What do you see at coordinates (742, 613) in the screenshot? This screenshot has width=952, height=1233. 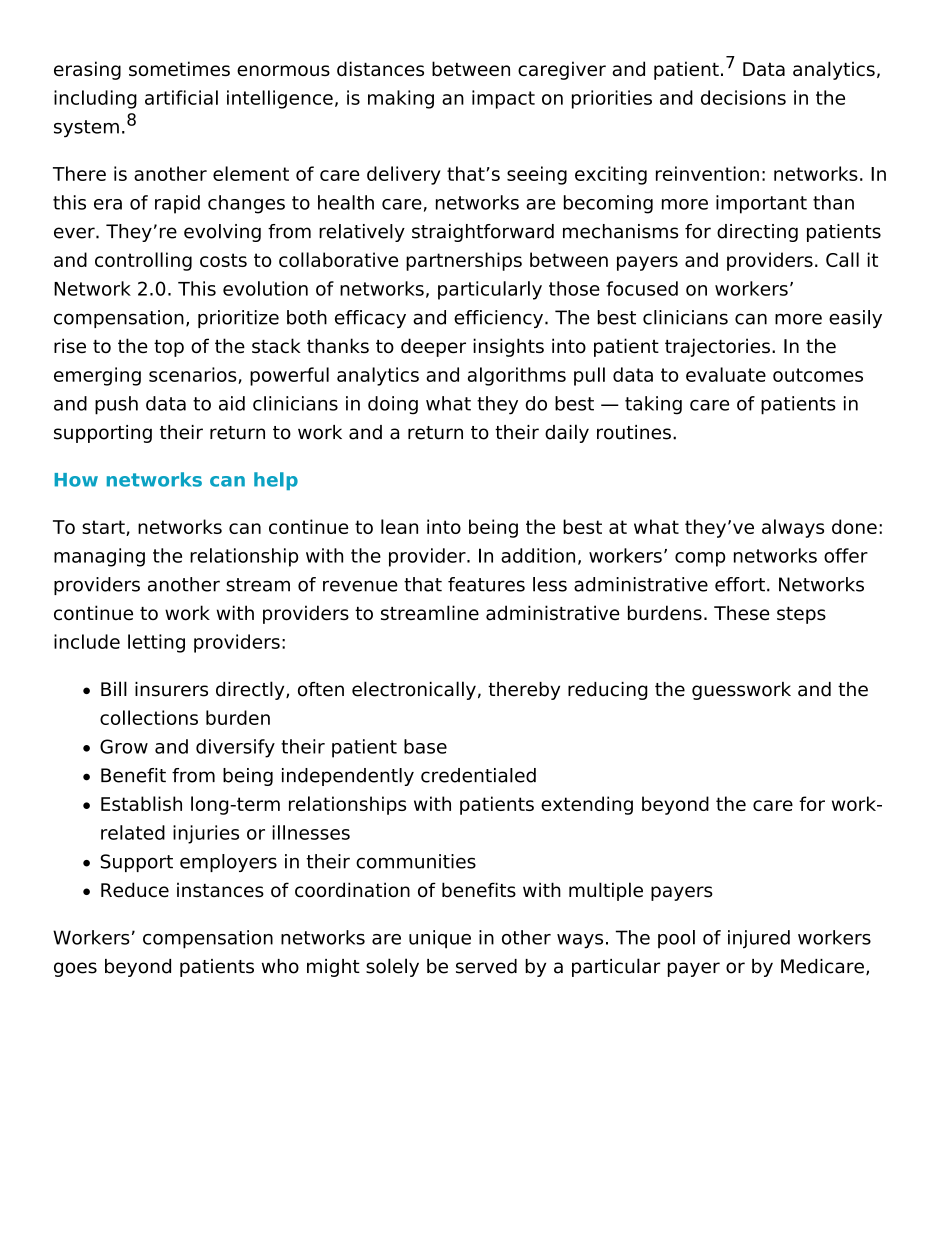 I see `These` at bounding box center [742, 613].
